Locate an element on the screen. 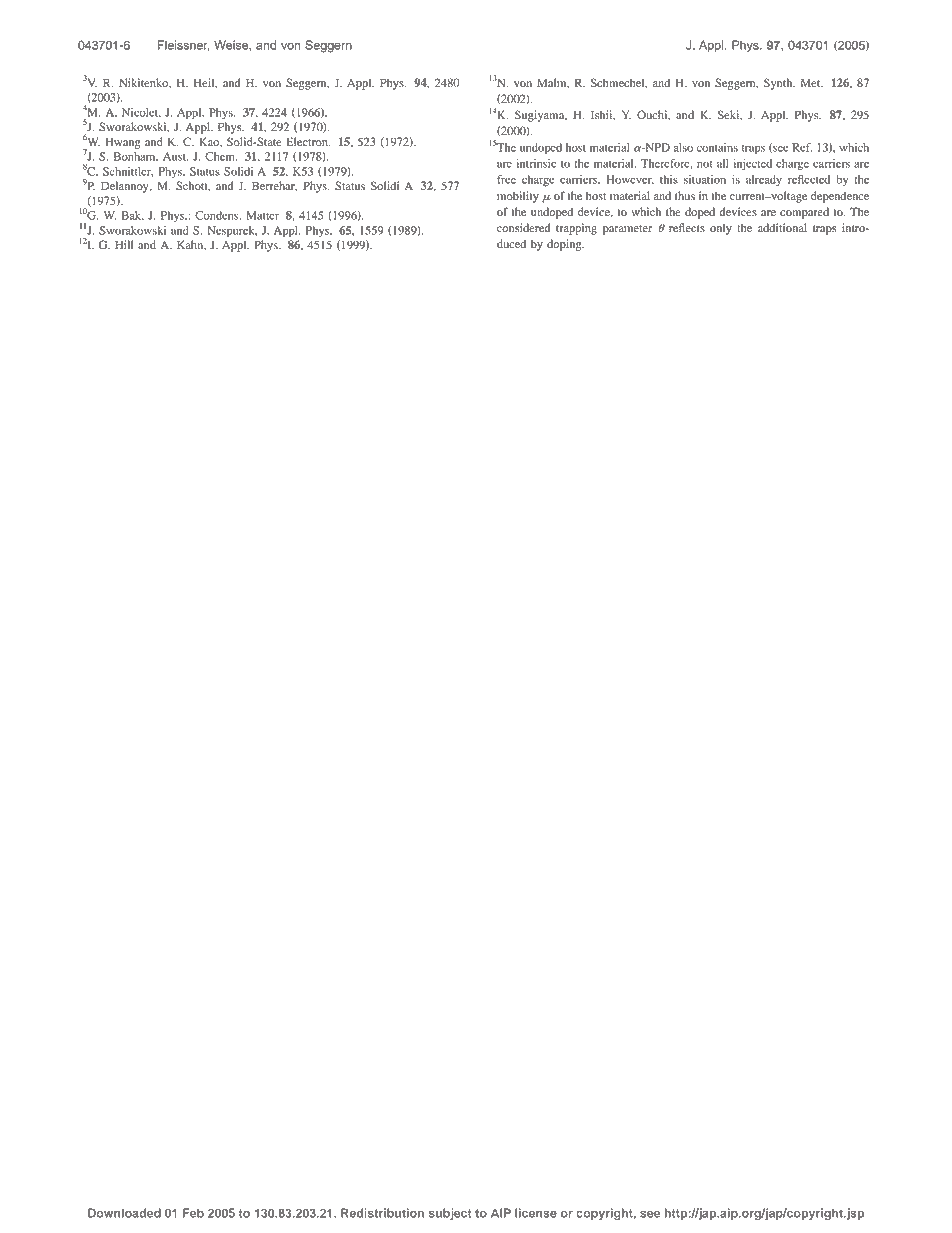 The image size is (952, 1233). only is located at coordinates (721, 229).
